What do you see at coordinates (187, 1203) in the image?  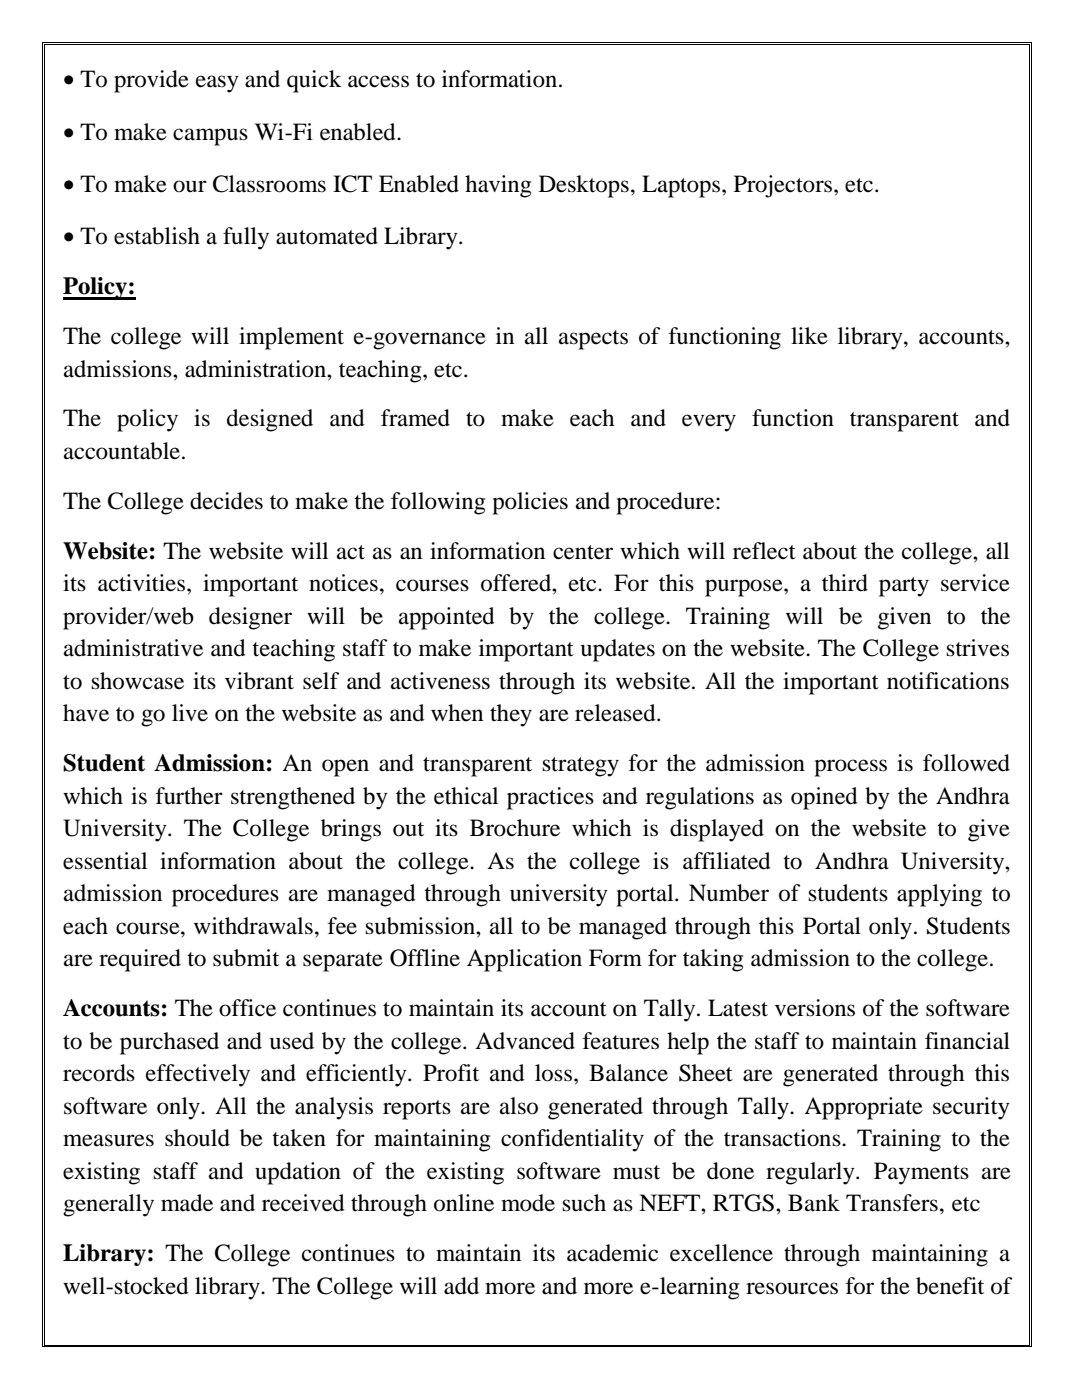 I see `made` at bounding box center [187, 1203].
